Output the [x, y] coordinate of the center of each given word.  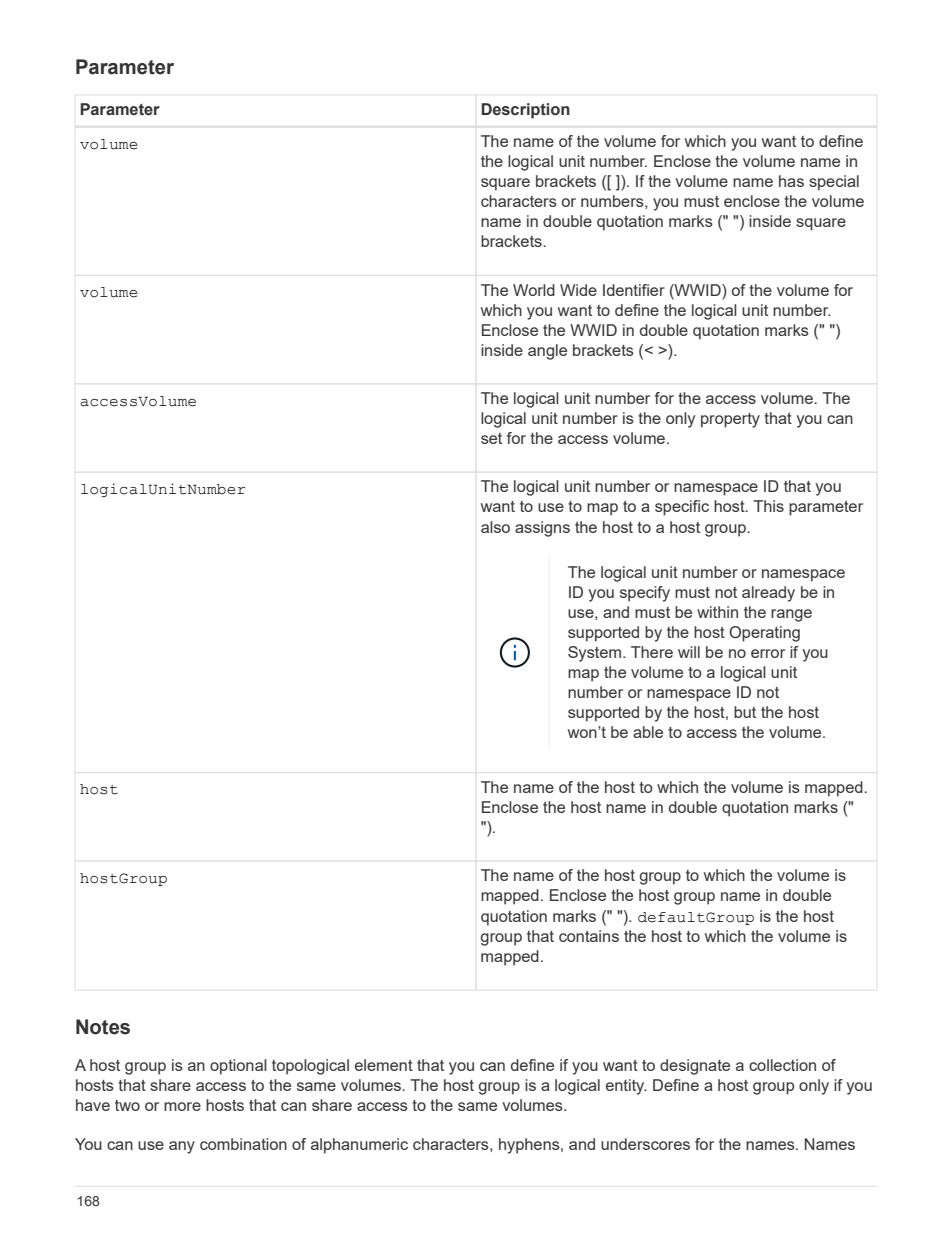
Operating [764, 634]
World [534, 290]
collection [782, 1065]
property [730, 420]
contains [589, 936]
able [648, 732]
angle [547, 352]
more [182, 1106]
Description [525, 111]
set [491, 438]
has [791, 181]
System [596, 654]
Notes [103, 1027]
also [495, 527]
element [384, 1065]
